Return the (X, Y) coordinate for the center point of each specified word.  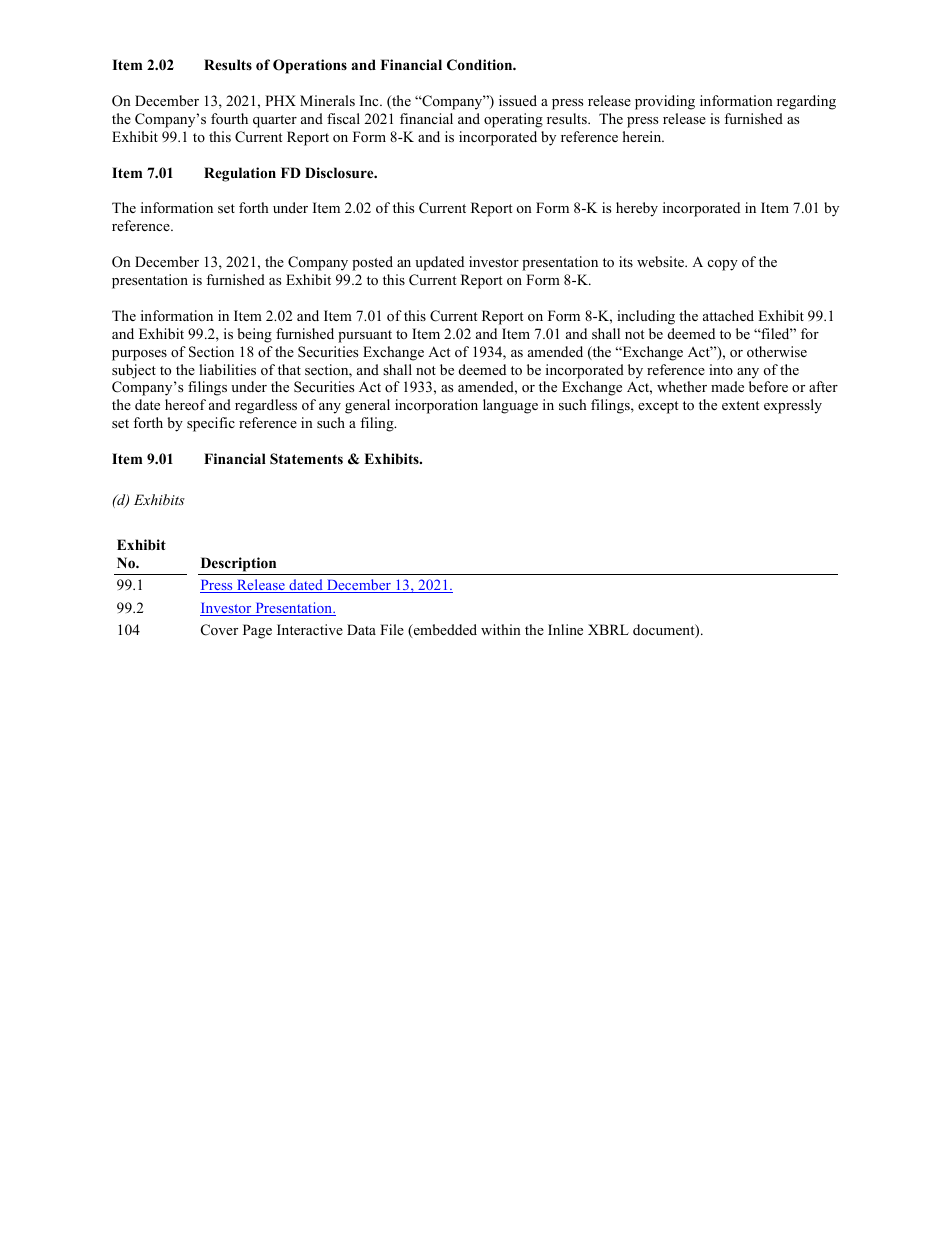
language (510, 406)
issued (518, 100)
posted (372, 263)
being (254, 335)
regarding (806, 102)
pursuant (365, 336)
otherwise (777, 351)
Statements (306, 459)
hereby (637, 209)
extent (740, 405)
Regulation (240, 174)
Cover (219, 630)
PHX (280, 100)
